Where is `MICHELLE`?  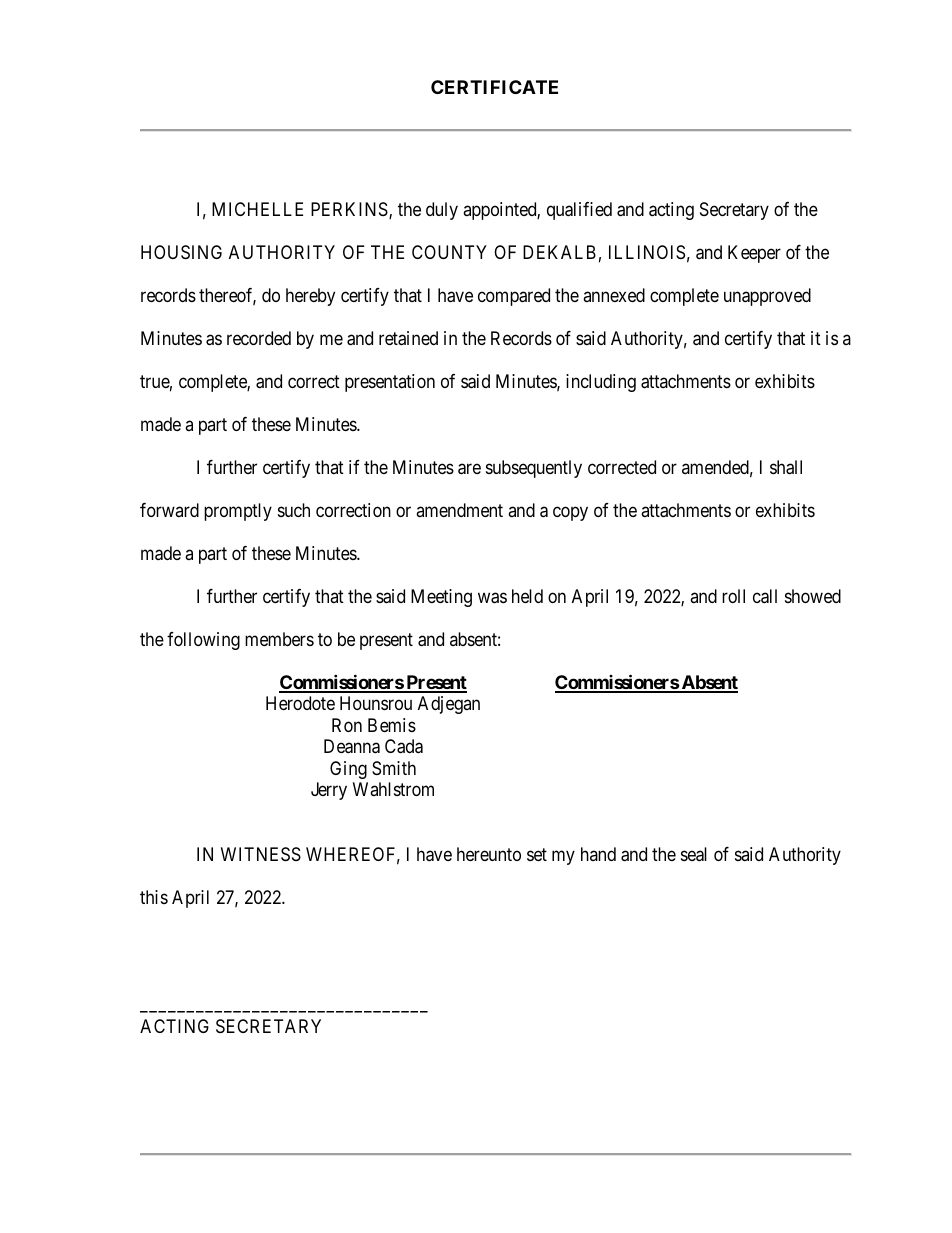 MICHELLE is located at coordinates (257, 209).
